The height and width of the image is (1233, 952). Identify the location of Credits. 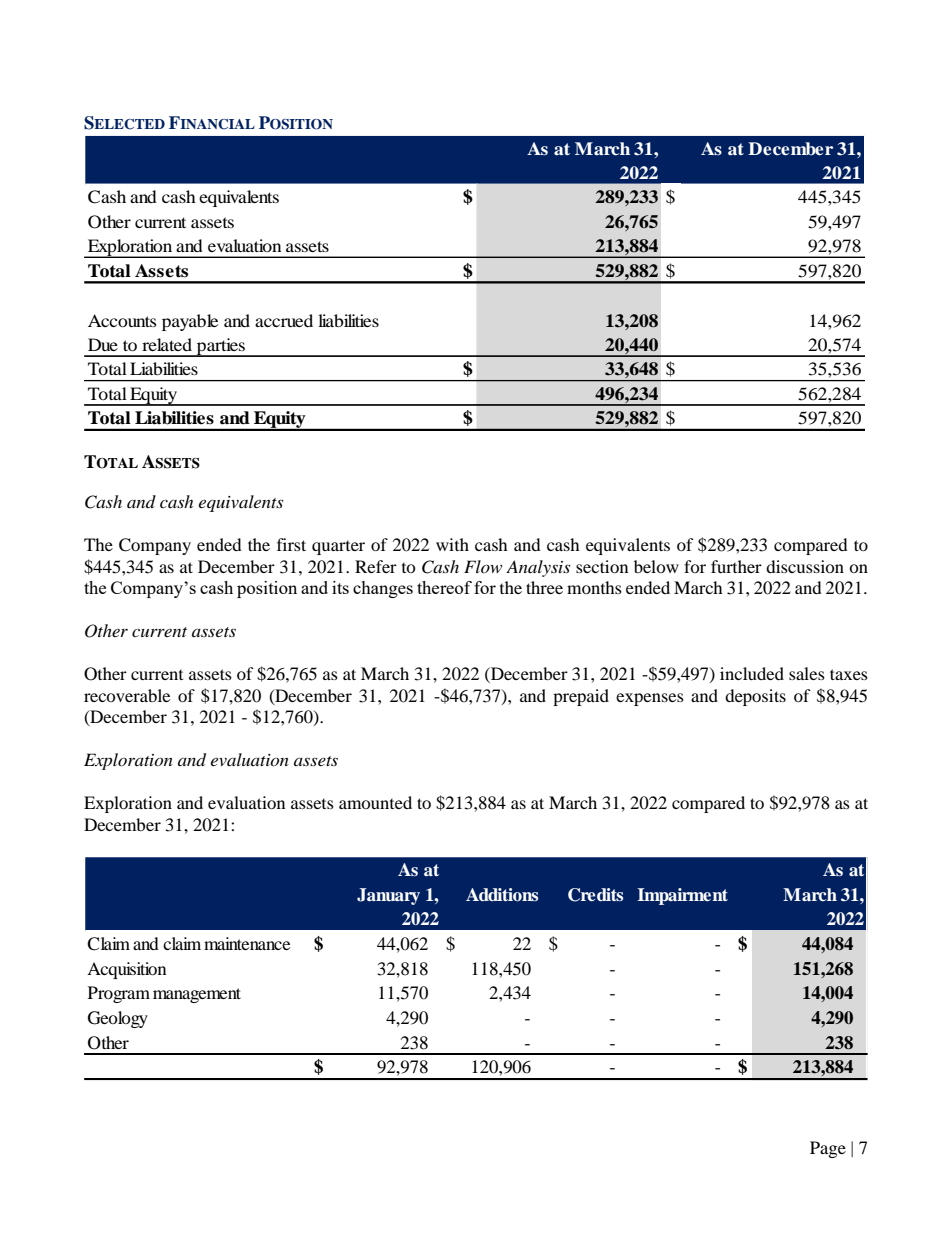
(595, 895).
